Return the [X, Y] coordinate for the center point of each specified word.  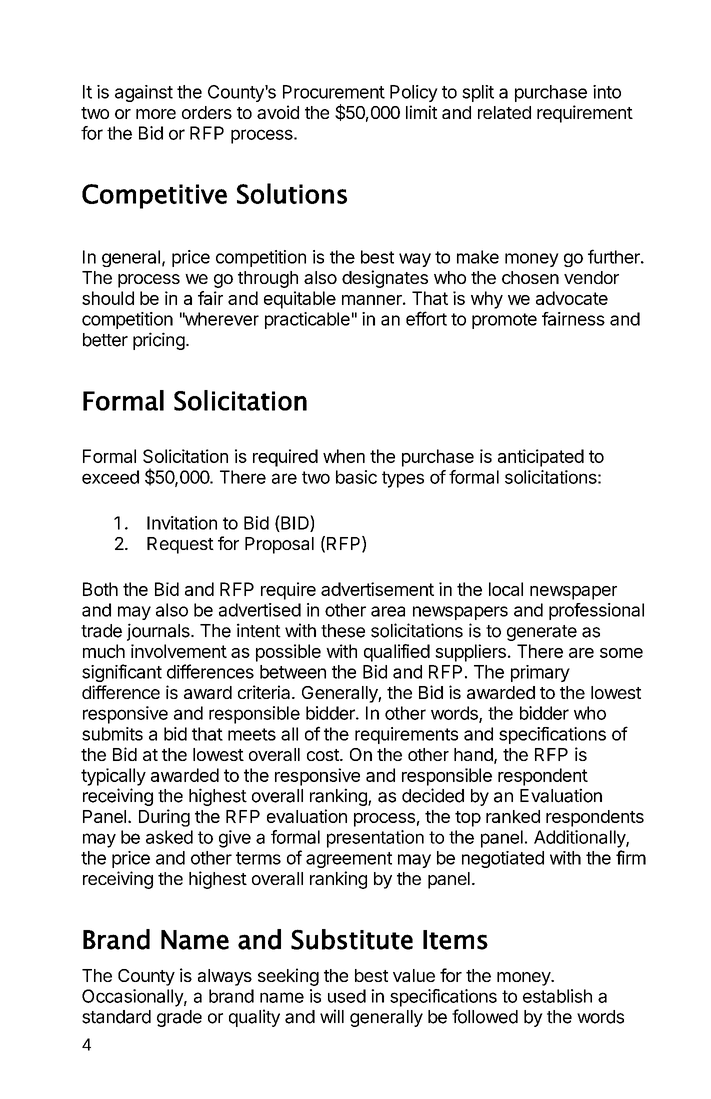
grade [179, 1018]
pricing [159, 341]
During [164, 818]
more [156, 114]
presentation [375, 839]
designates [385, 279]
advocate [572, 298]
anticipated [541, 458]
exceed [110, 477]
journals [159, 632]
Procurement [334, 92]
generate [542, 633]
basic [356, 477]
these [343, 631]
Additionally [580, 839]
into [607, 92]
